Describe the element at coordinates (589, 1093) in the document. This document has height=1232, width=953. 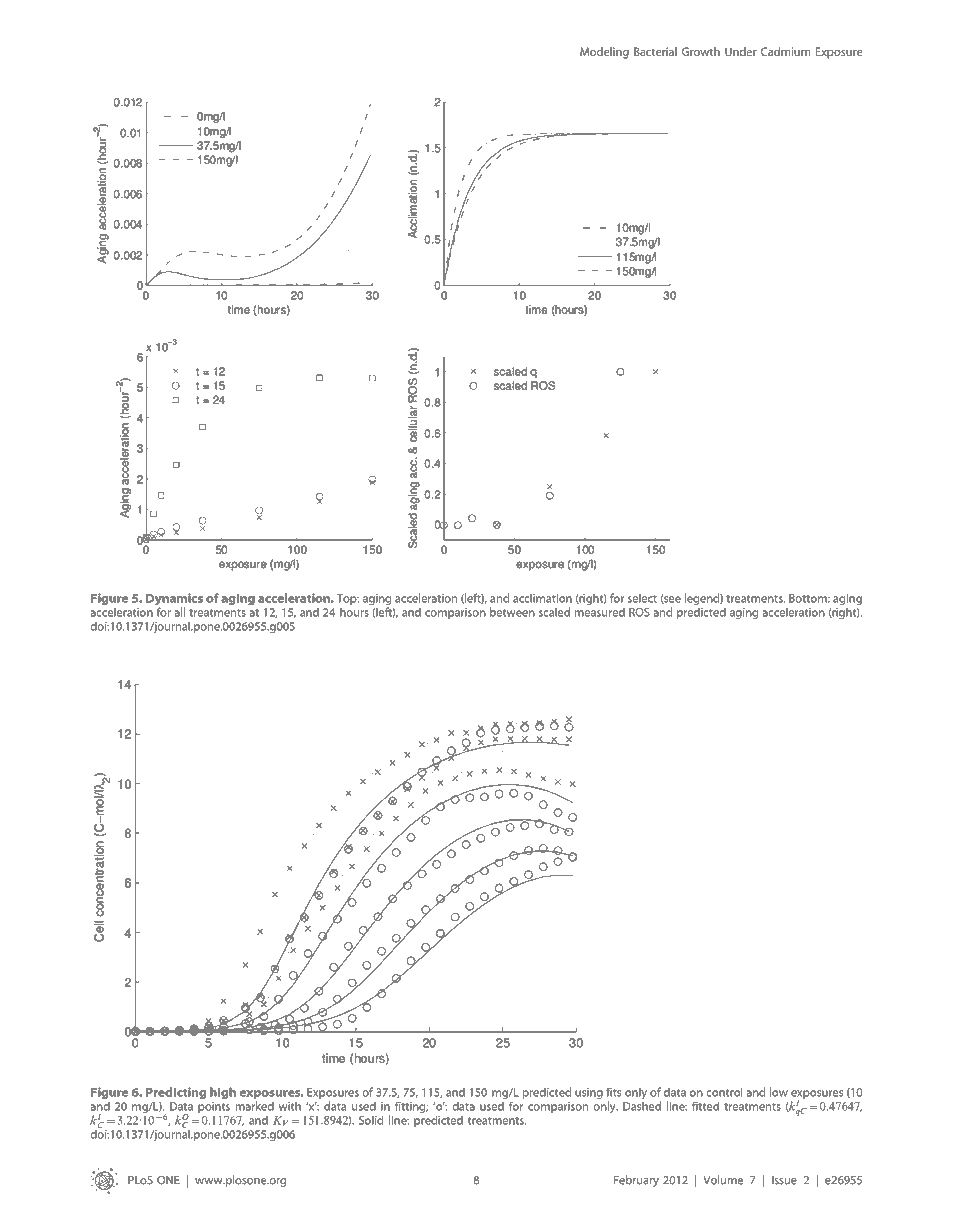
I see `using` at that location.
